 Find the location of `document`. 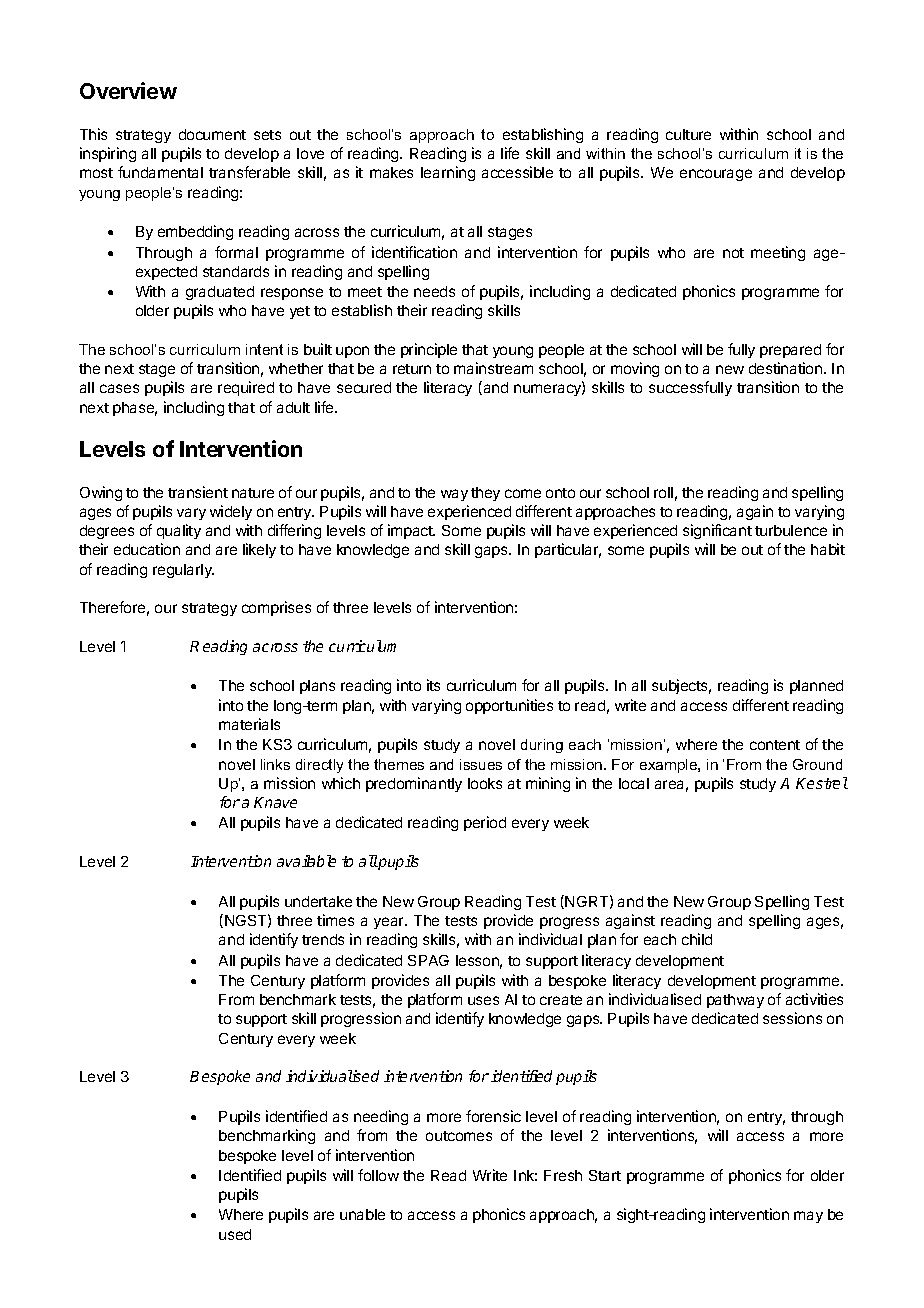

document is located at coordinates (212, 134).
